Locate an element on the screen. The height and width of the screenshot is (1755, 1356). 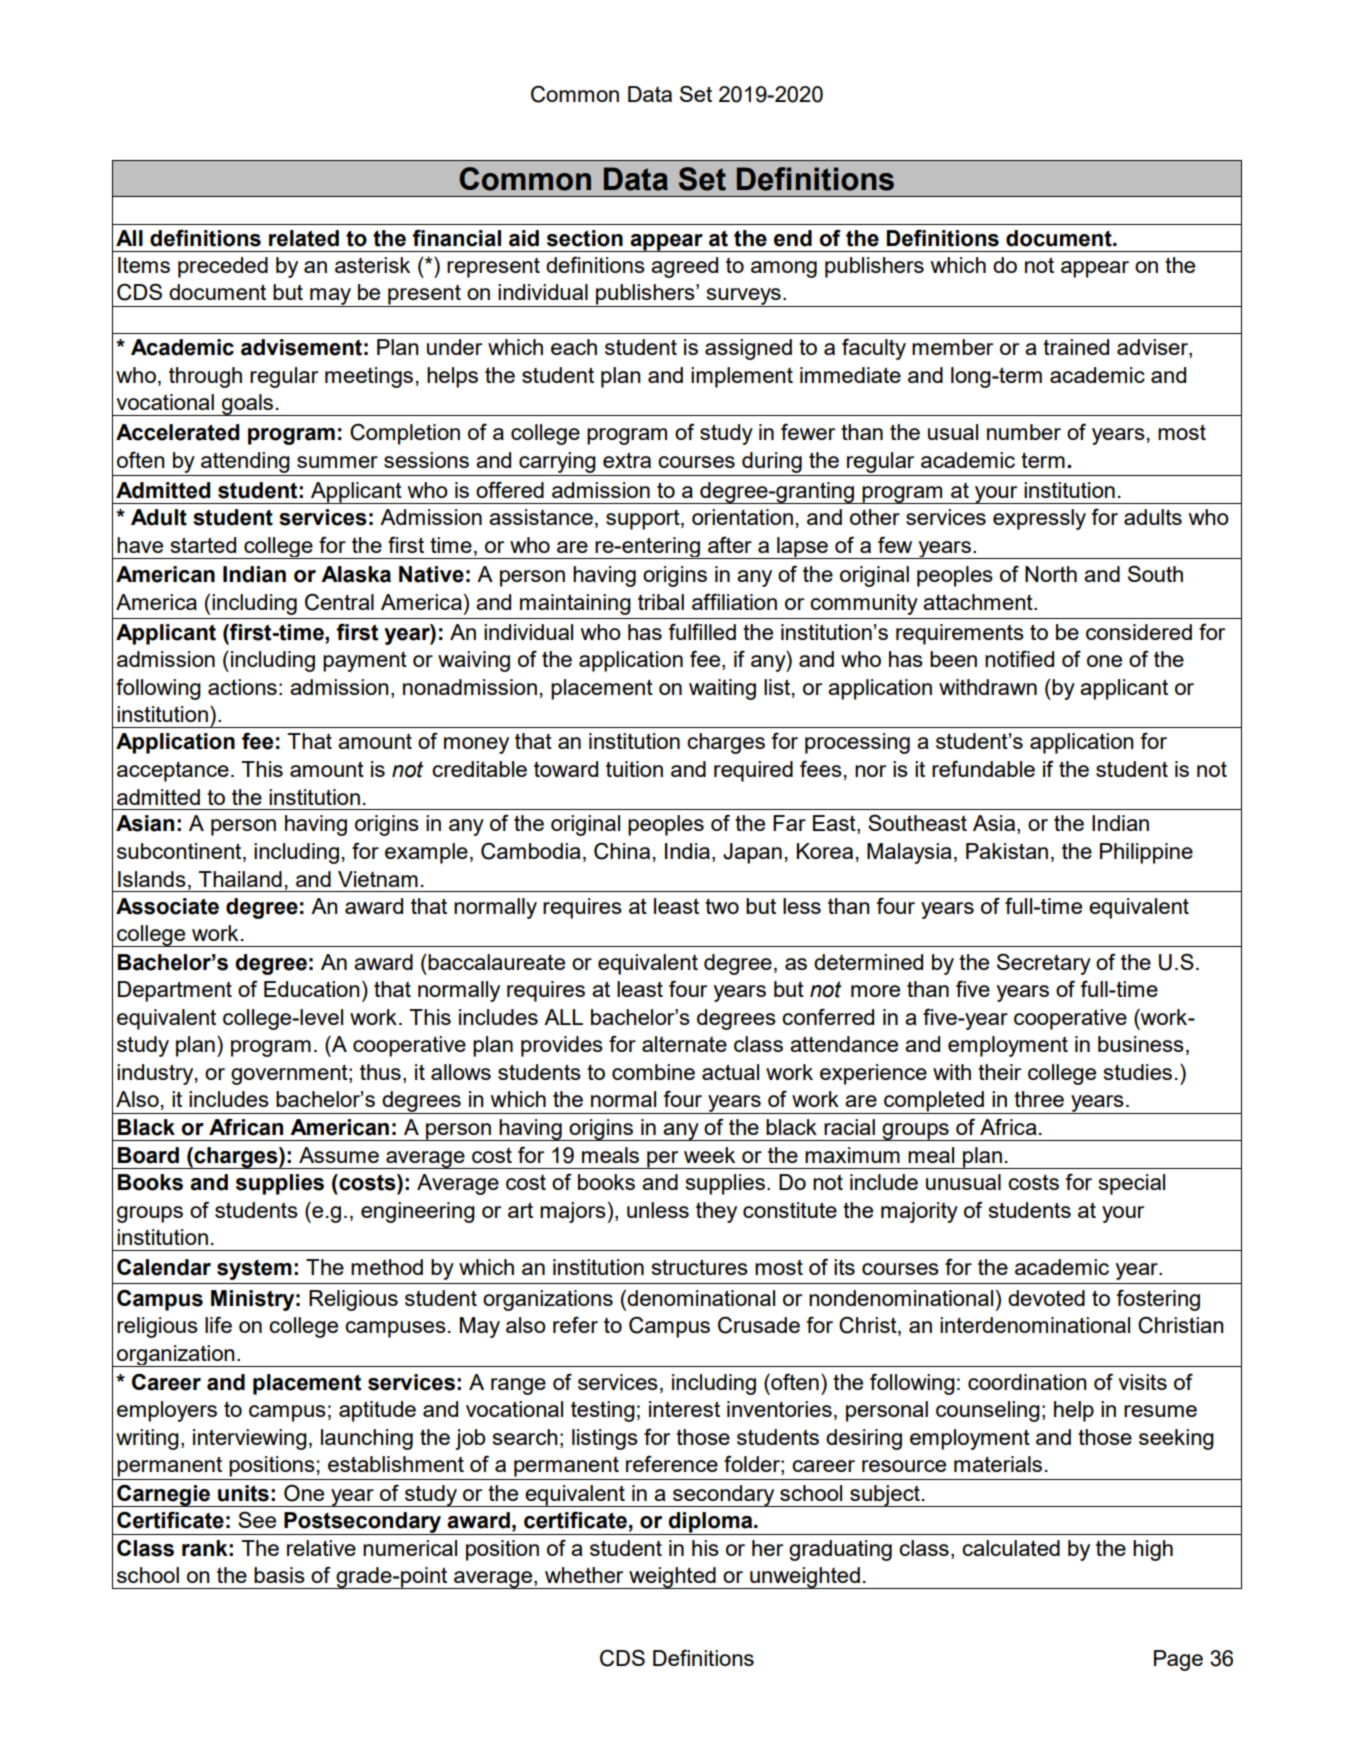
agreed is located at coordinates (684, 267).
